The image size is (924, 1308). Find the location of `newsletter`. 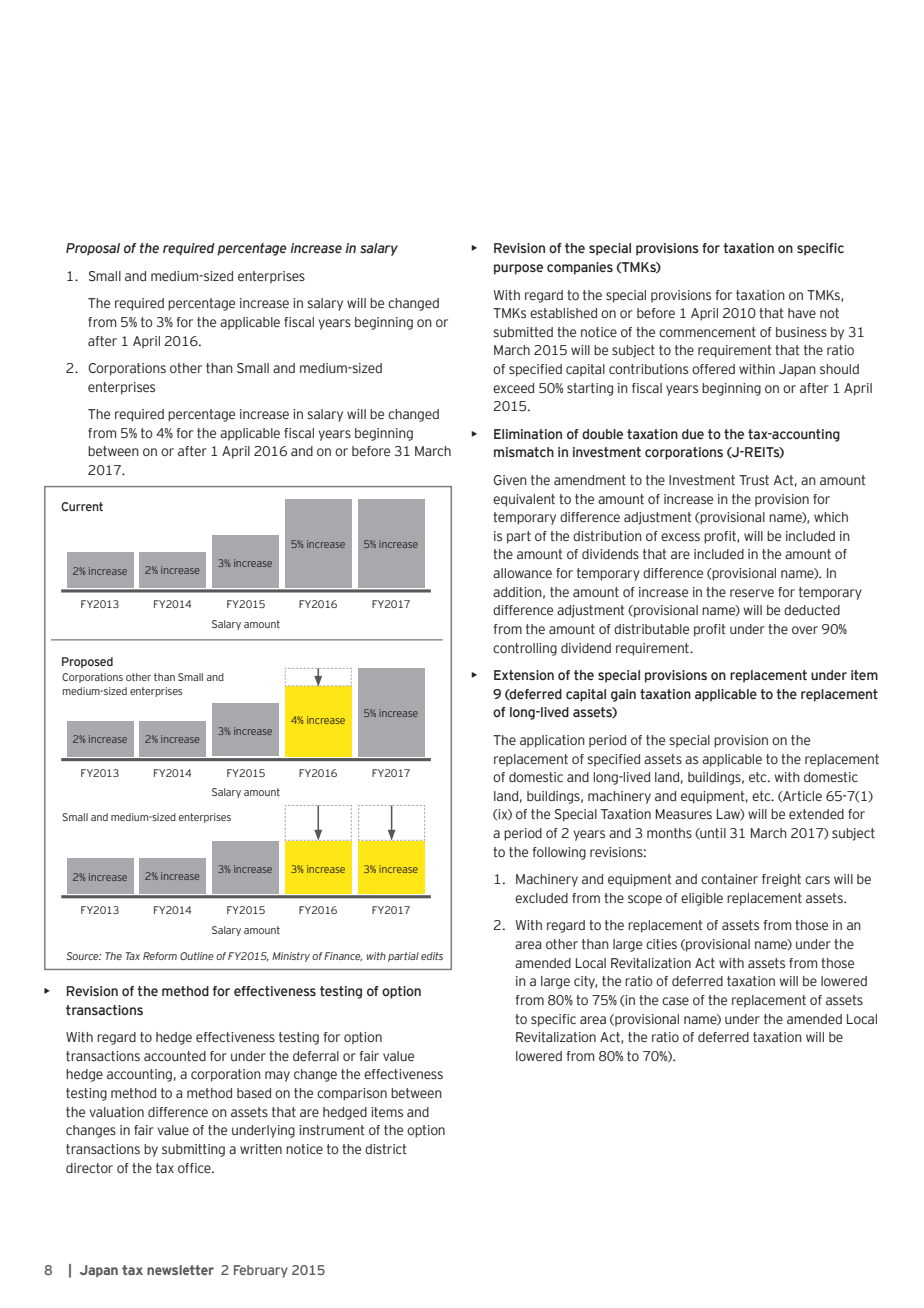

newsletter is located at coordinates (180, 1270).
